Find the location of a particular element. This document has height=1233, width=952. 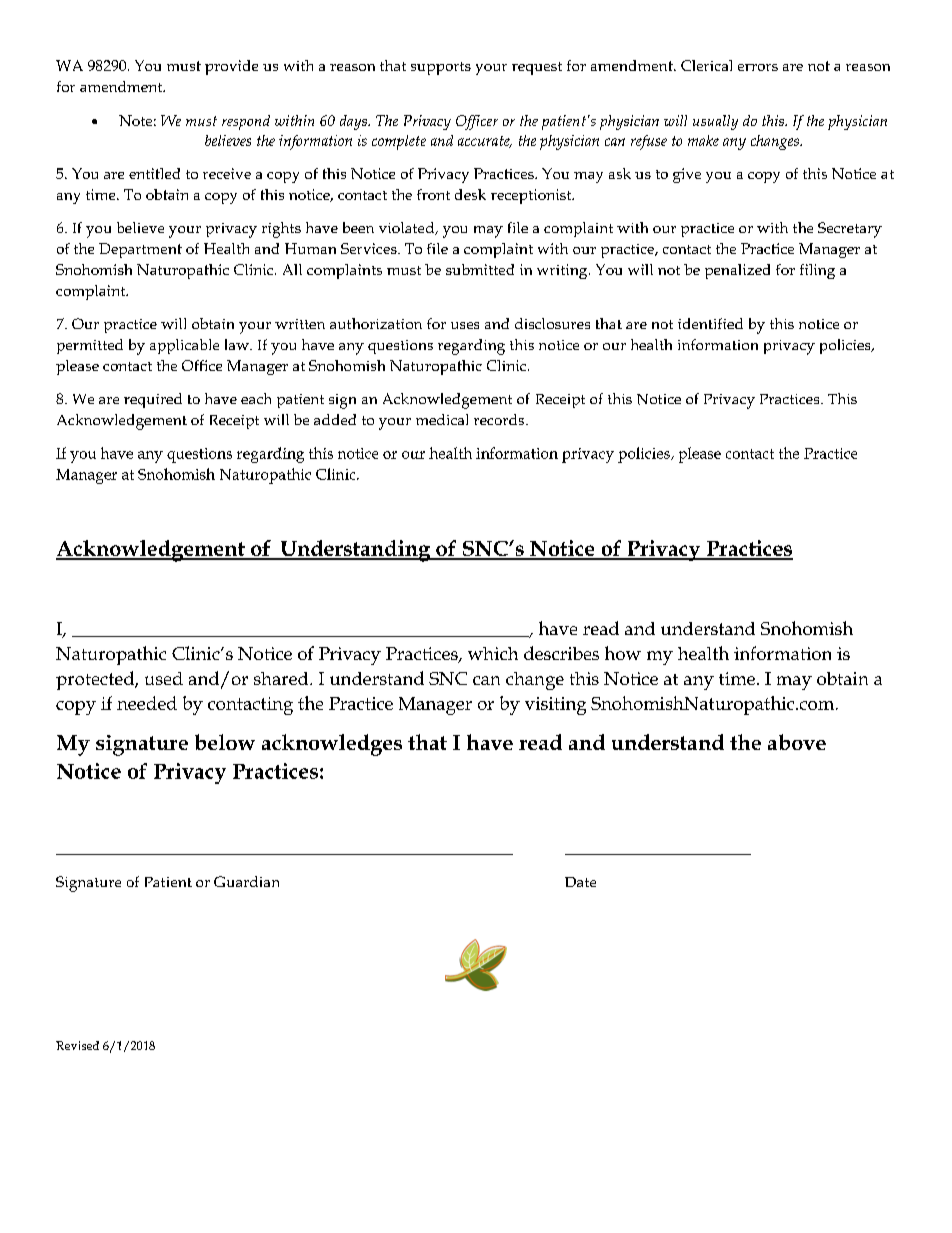

which is located at coordinates (493, 653).
